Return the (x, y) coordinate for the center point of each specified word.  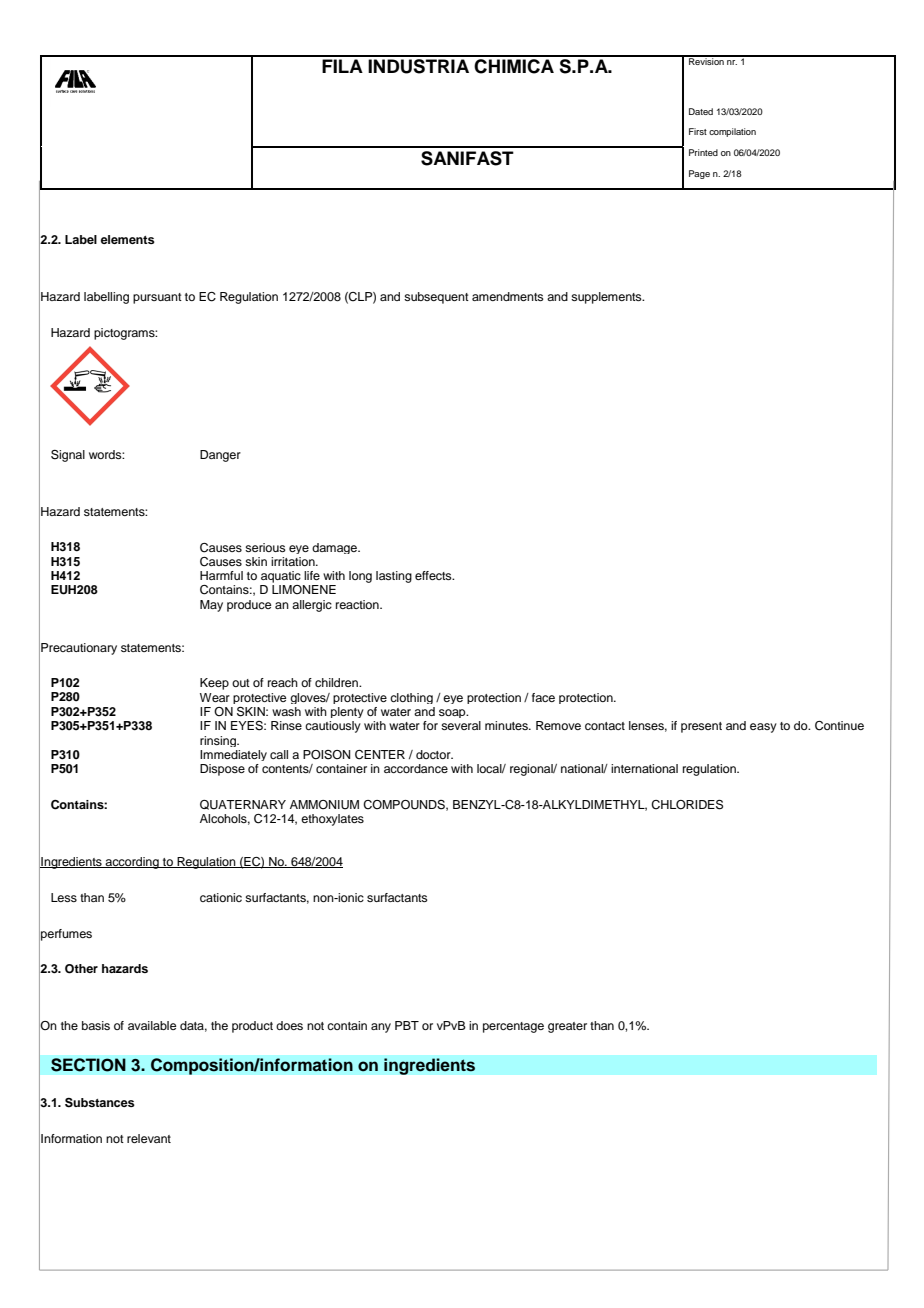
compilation (732, 132)
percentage (513, 1027)
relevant (149, 1138)
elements (128, 239)
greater (567, 1027)
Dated (701, 111)
